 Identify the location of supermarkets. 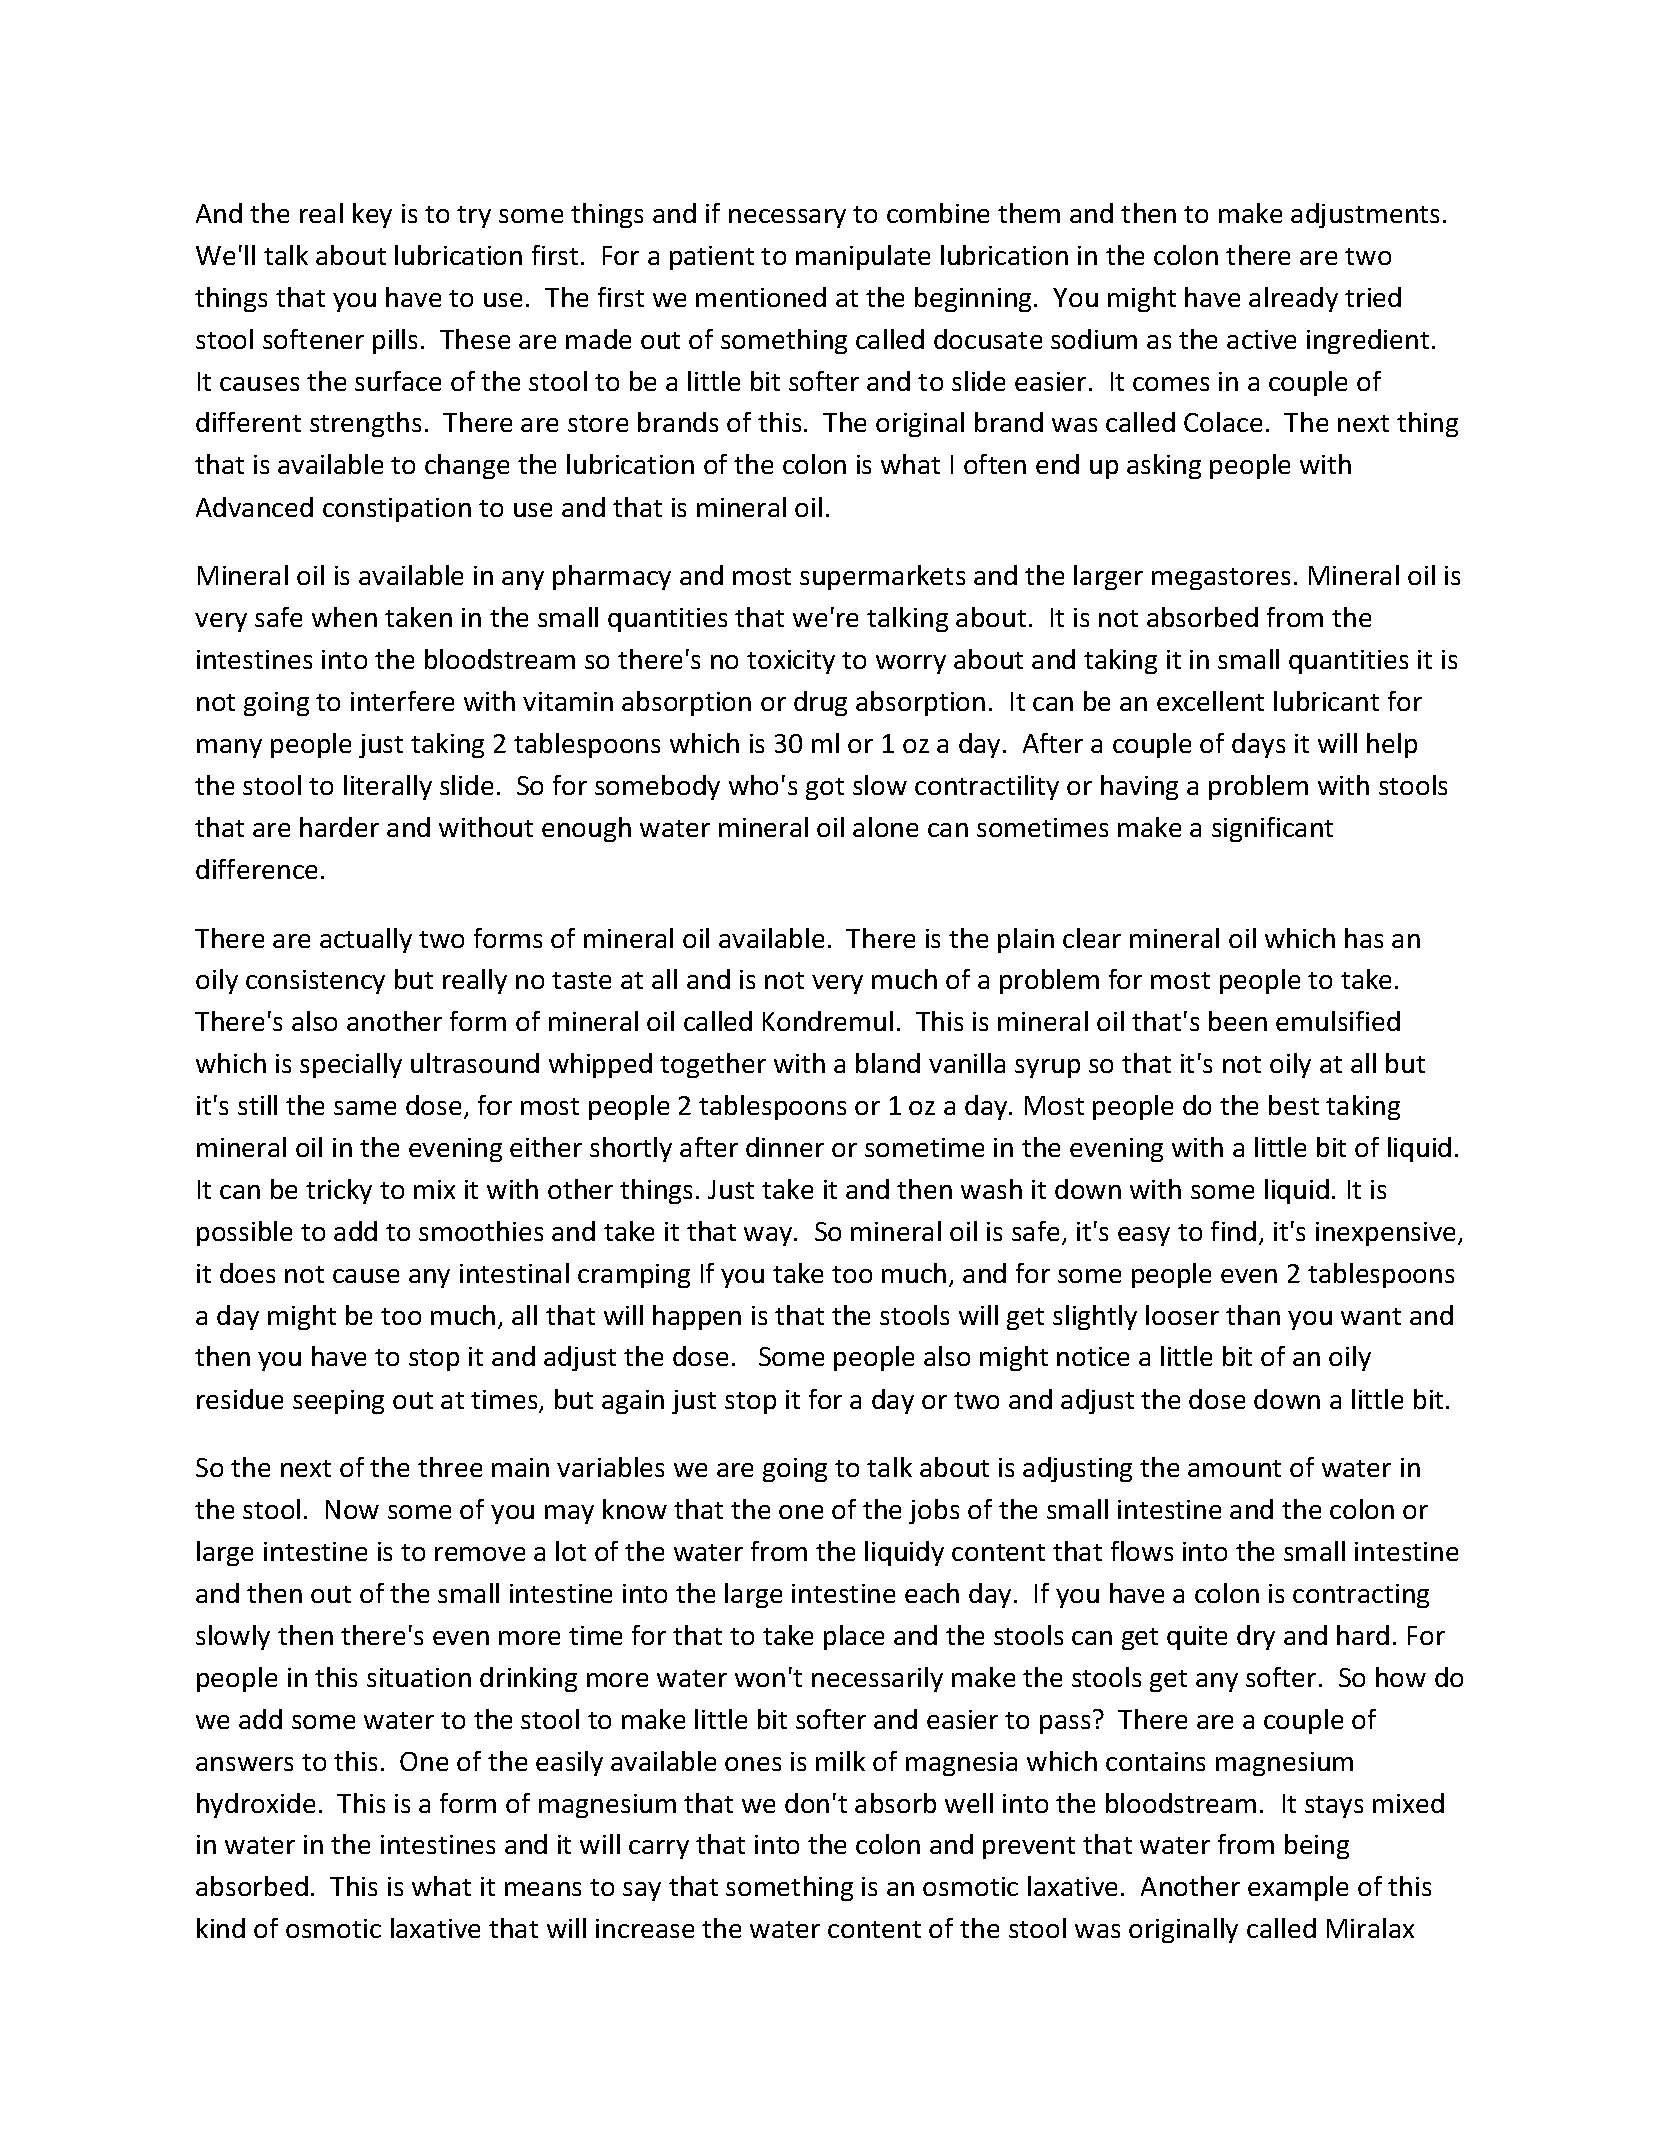
(882, 577).
